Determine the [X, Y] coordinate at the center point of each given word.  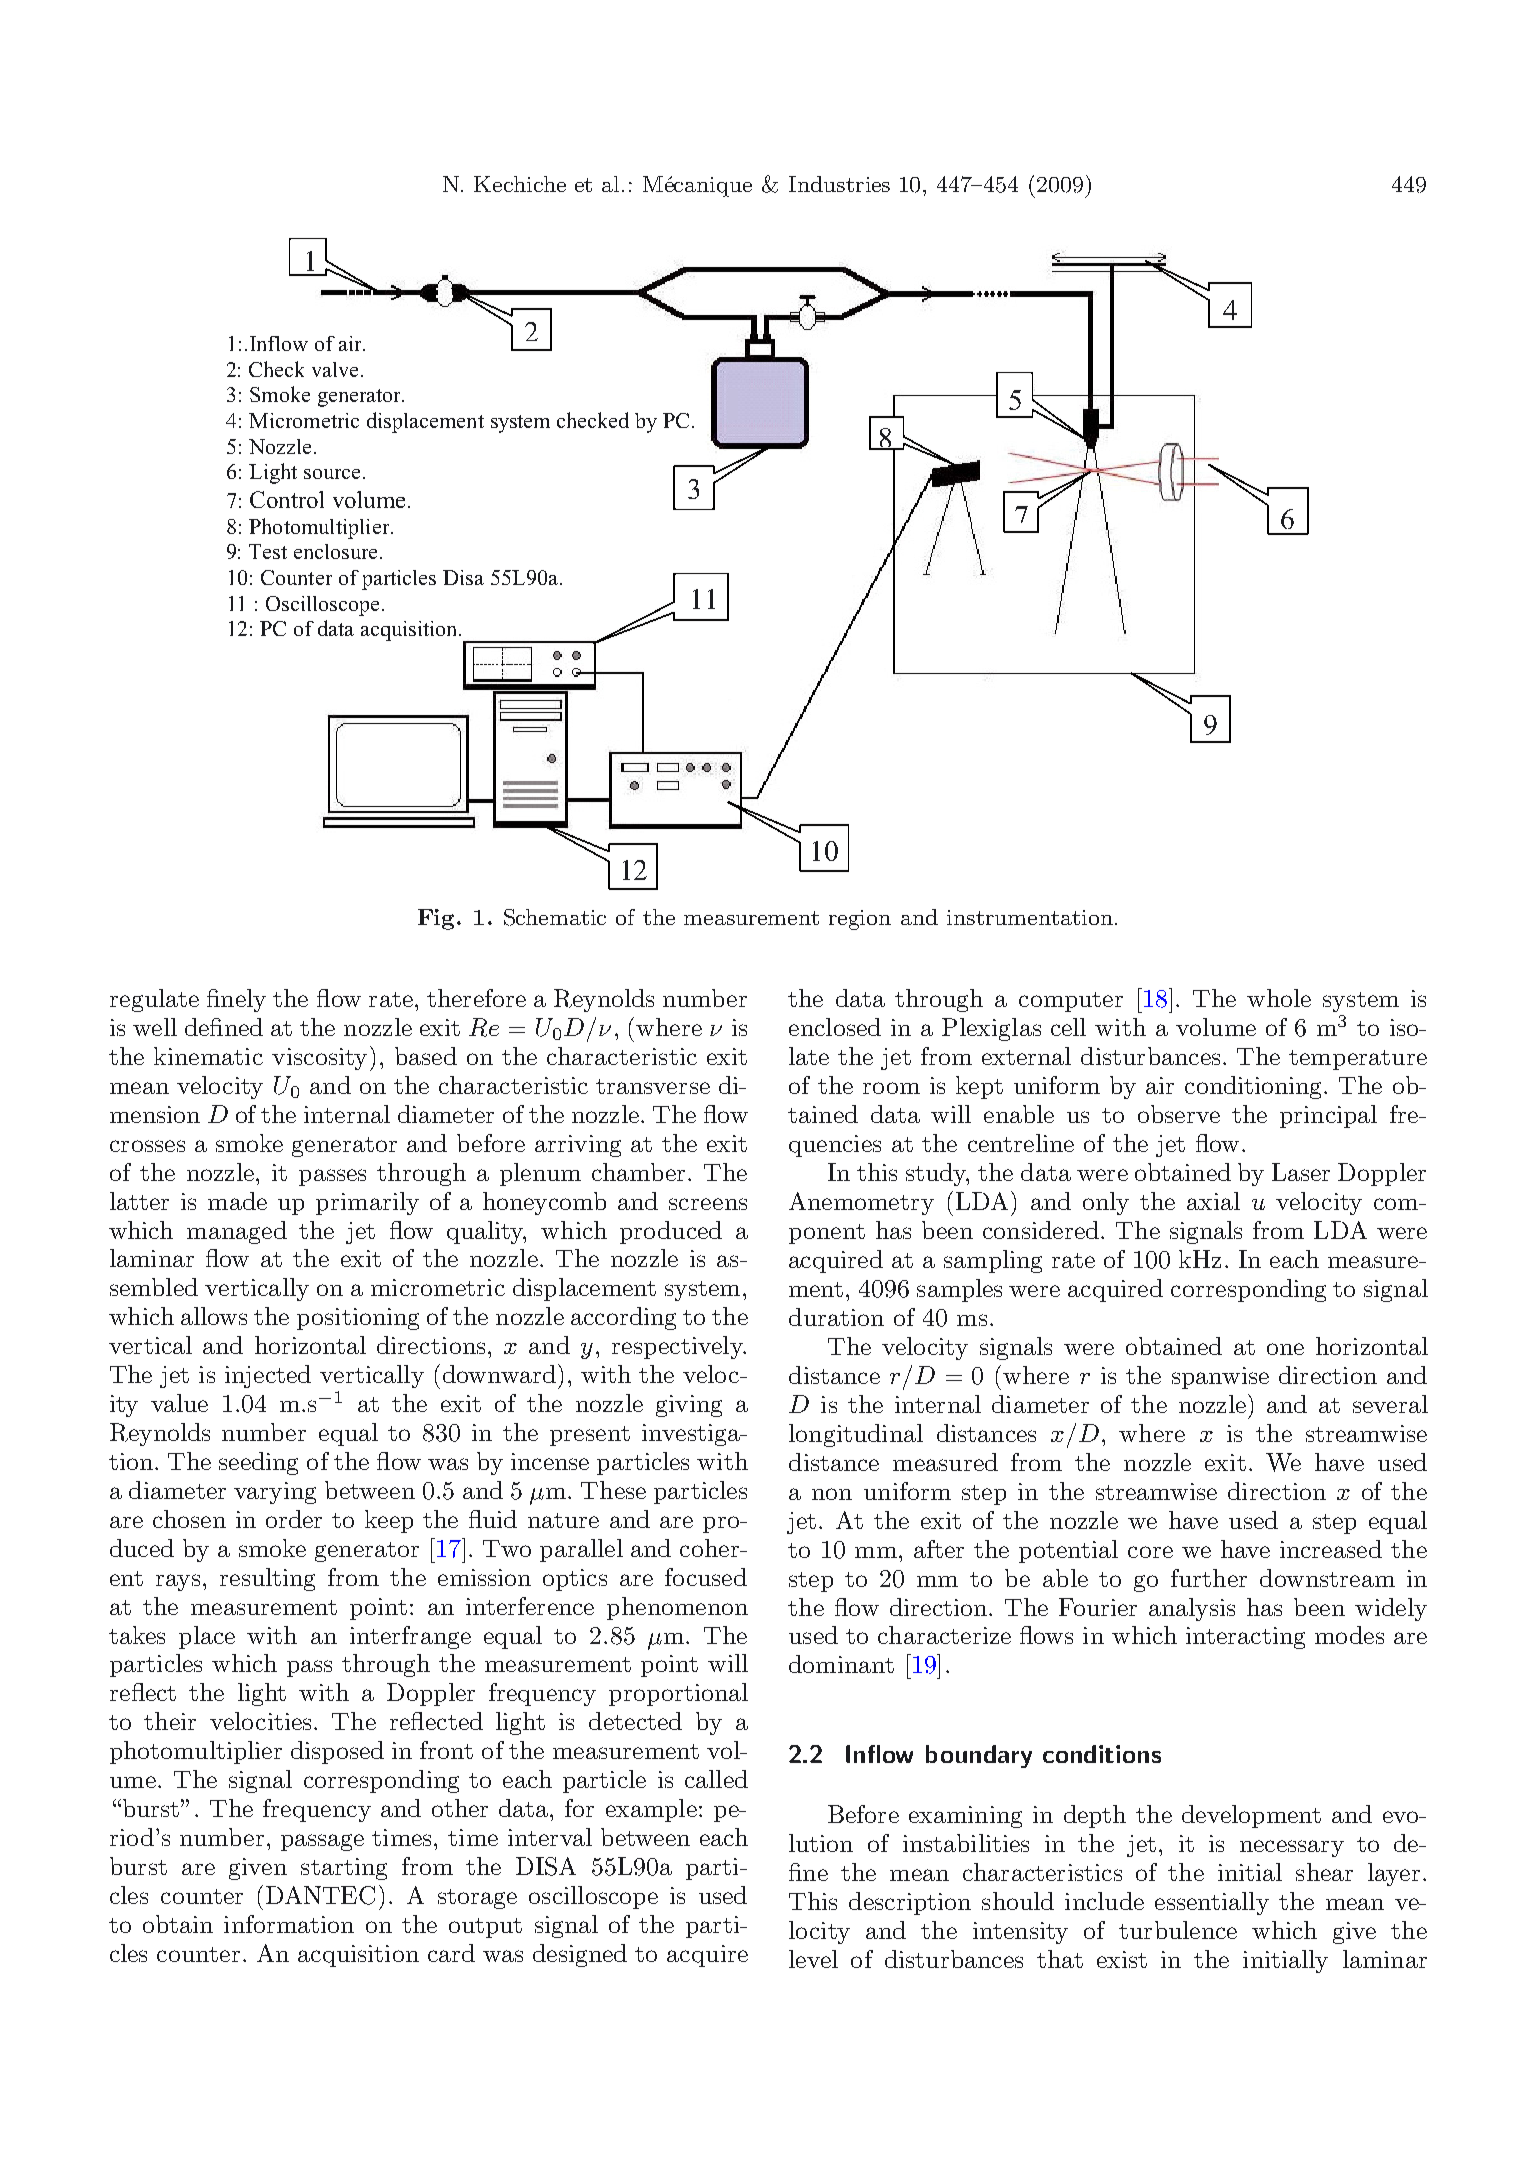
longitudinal [856, 1435]
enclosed [835, 1027]
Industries [839, 184]
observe [1179, 1114]
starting [344, 1869]
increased [1331, 1549]
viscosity [319, 1059]
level [813, 1959]
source [332, 474]
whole [1279, 998]
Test [268, 551]
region [860, 920]
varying [275, 1493]
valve [337, 369]
